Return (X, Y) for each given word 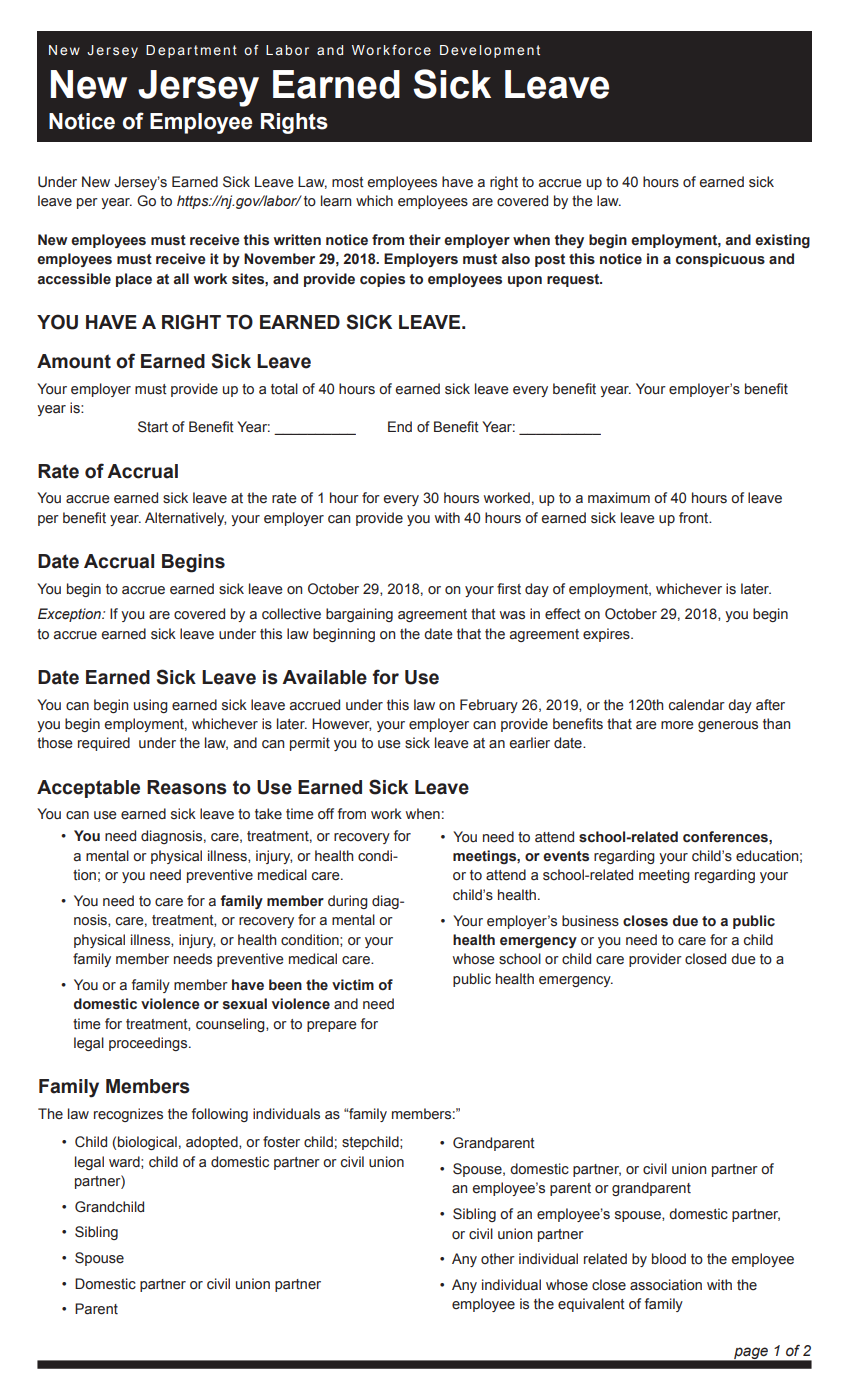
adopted (213, 1143)
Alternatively (185, 519)
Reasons (187, 787)
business (590, 921)
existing (782, 241)
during (348, 902)
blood (669, 1259)
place (134, 280)
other (498, 1259)
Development (490, 51)
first (509, 589)
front (695, 517)
